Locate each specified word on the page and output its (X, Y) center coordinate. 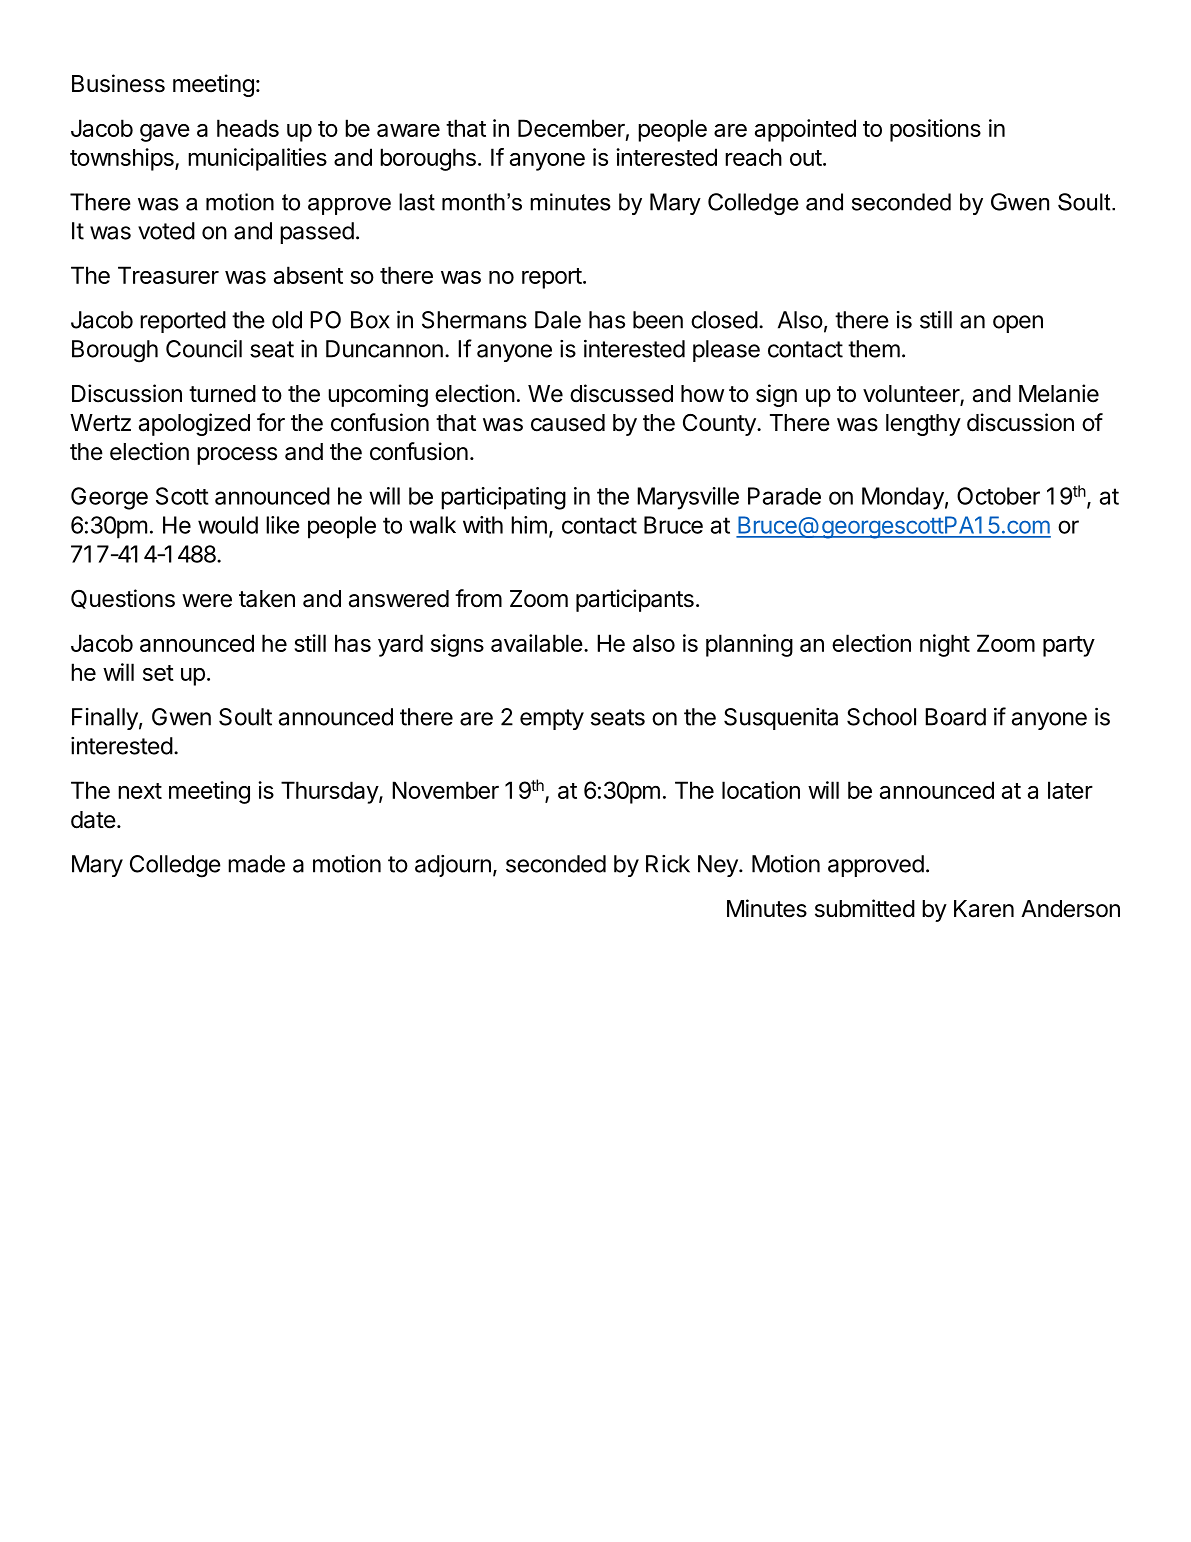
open (1018, 324)
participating (503, 498)
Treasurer (168, 275)
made (256, 864)
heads (248, 128)
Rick (668, 864)
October (998, 496)
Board (955, 717)
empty (552, 719)
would (228, 525)
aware (408, 130)
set (158, 673)
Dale (558, 320)
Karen (984, 909)
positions (935, 130)
